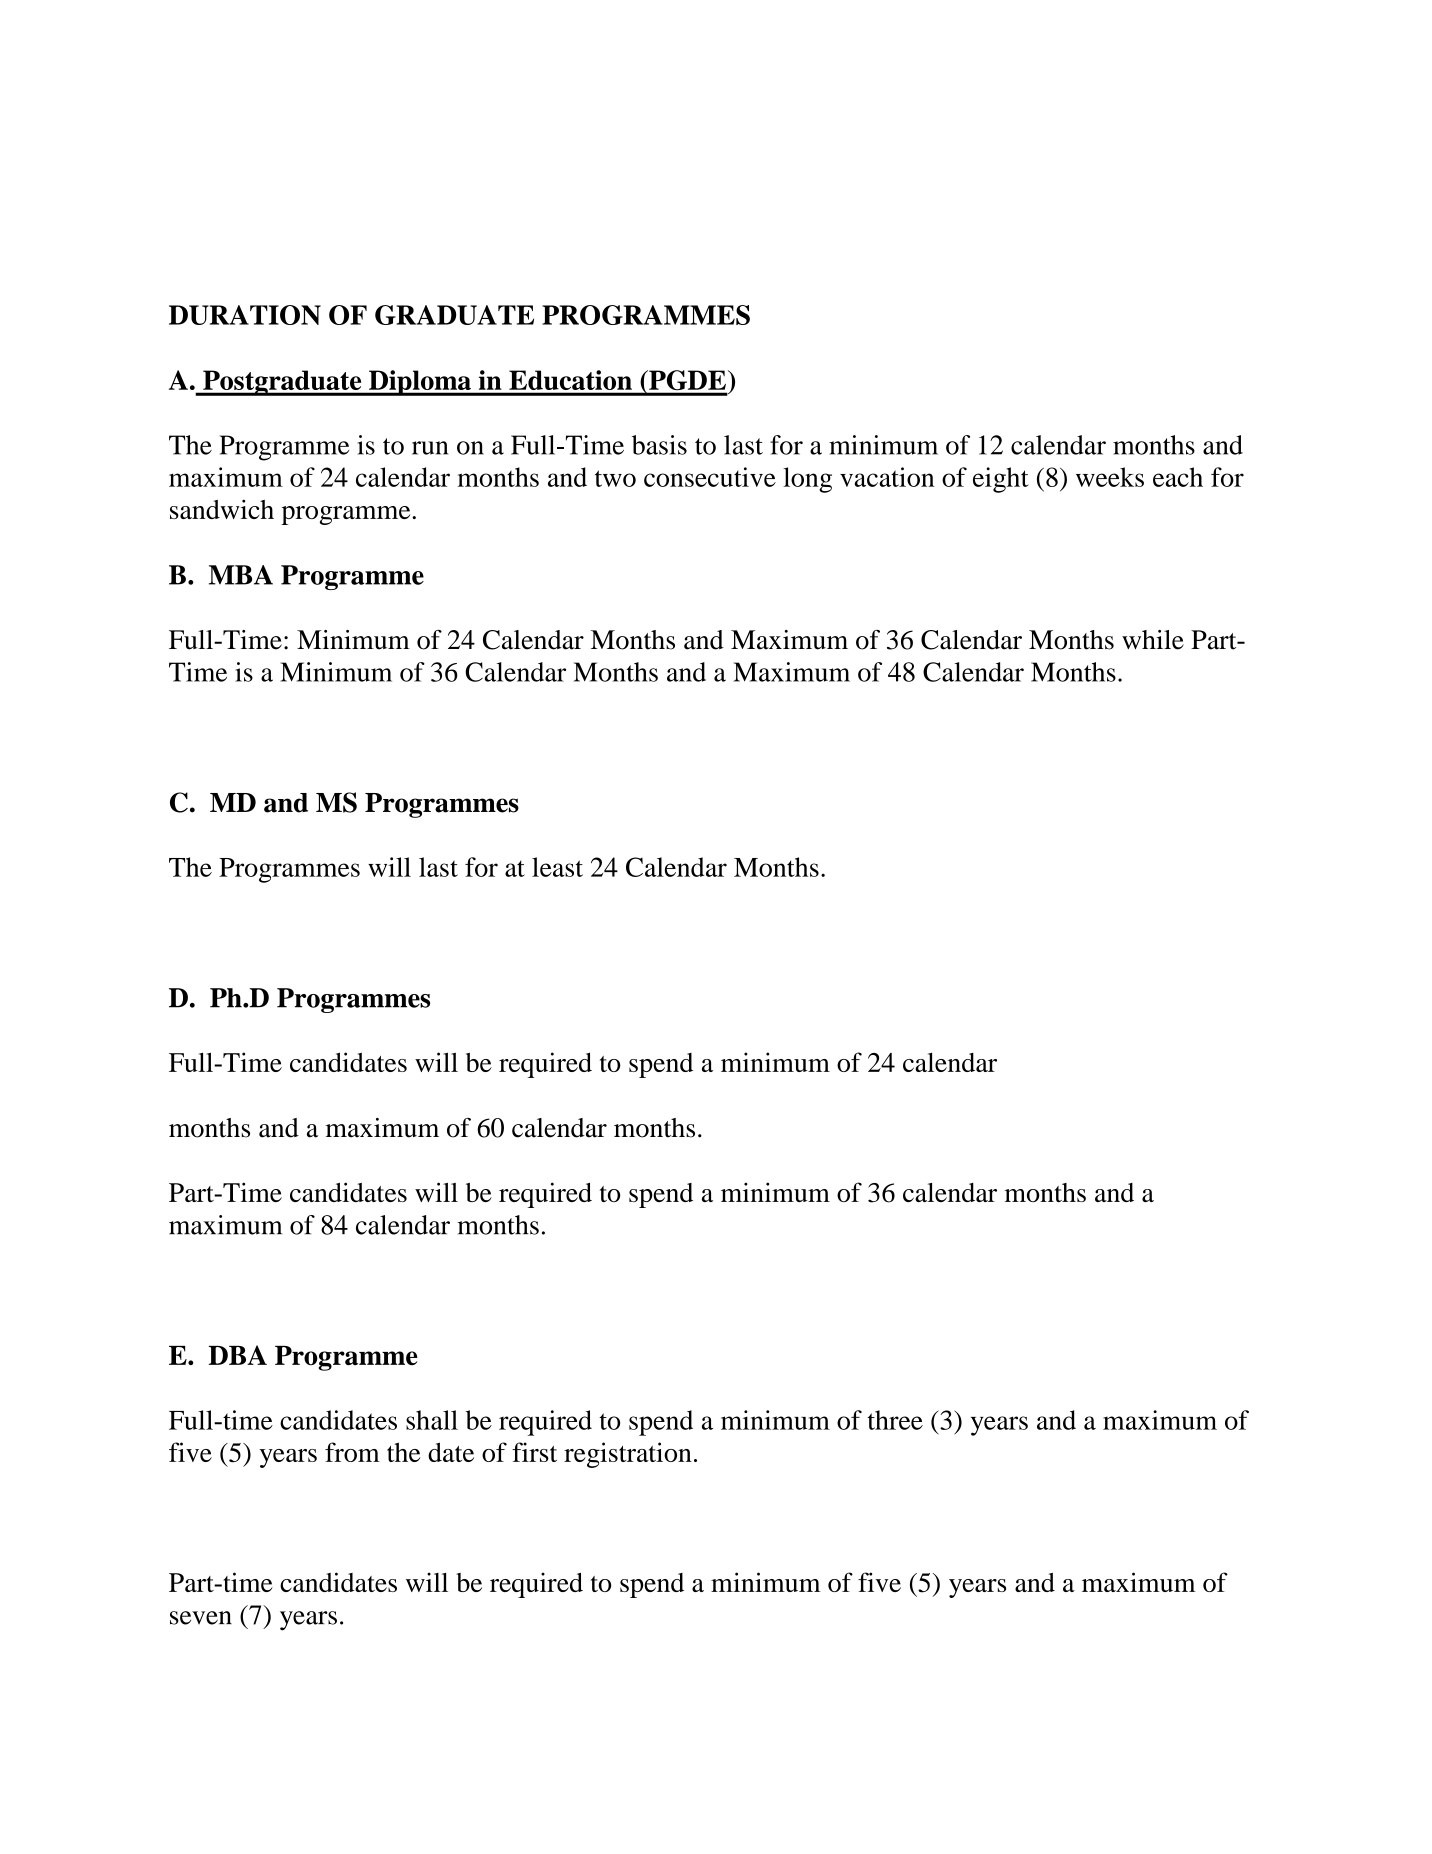  Describe the element at coordinates (1153, 640) in the screenshot. I see `while` at that location.
